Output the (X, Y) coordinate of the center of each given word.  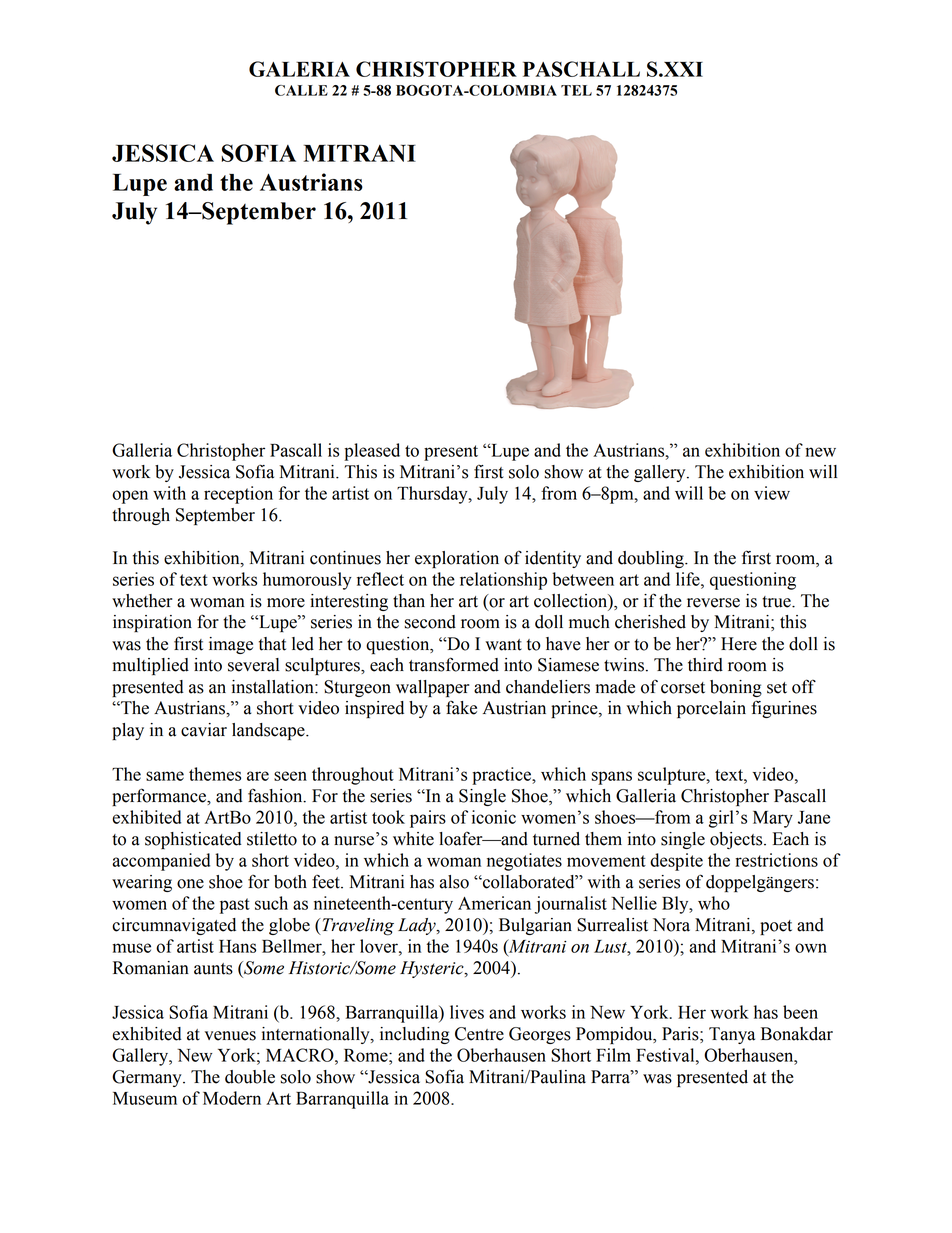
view (772, 493)
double (250, 1077)
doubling (652, 559)
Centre (479, 1034)
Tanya (732, 1035)
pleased (372, 452)
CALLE (301, 90)
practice (502, 776)
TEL (576, 90)
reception (238, 495)
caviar (204, 730)
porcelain (711, 709)
